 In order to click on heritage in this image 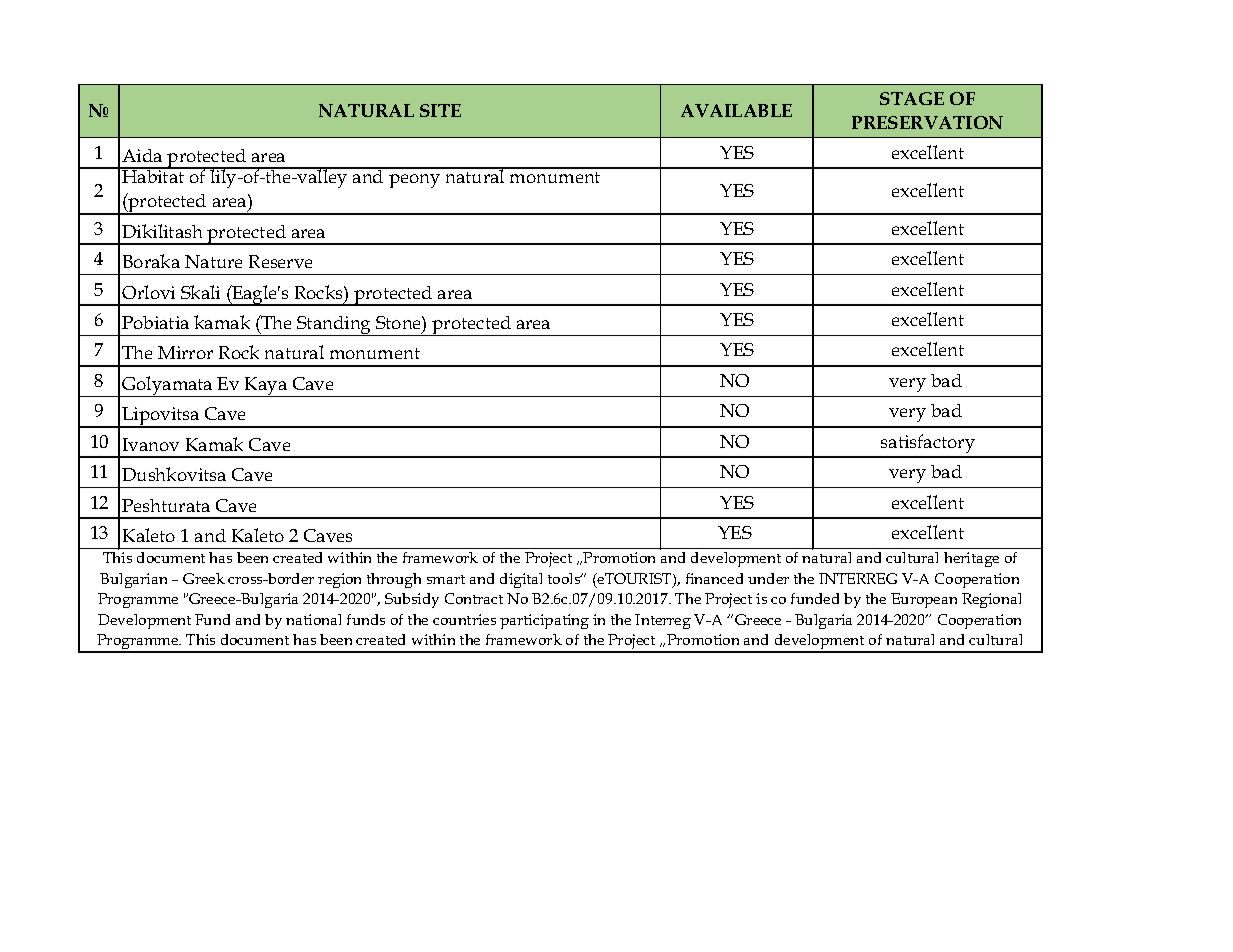, I will do `click(971, 559)`.
